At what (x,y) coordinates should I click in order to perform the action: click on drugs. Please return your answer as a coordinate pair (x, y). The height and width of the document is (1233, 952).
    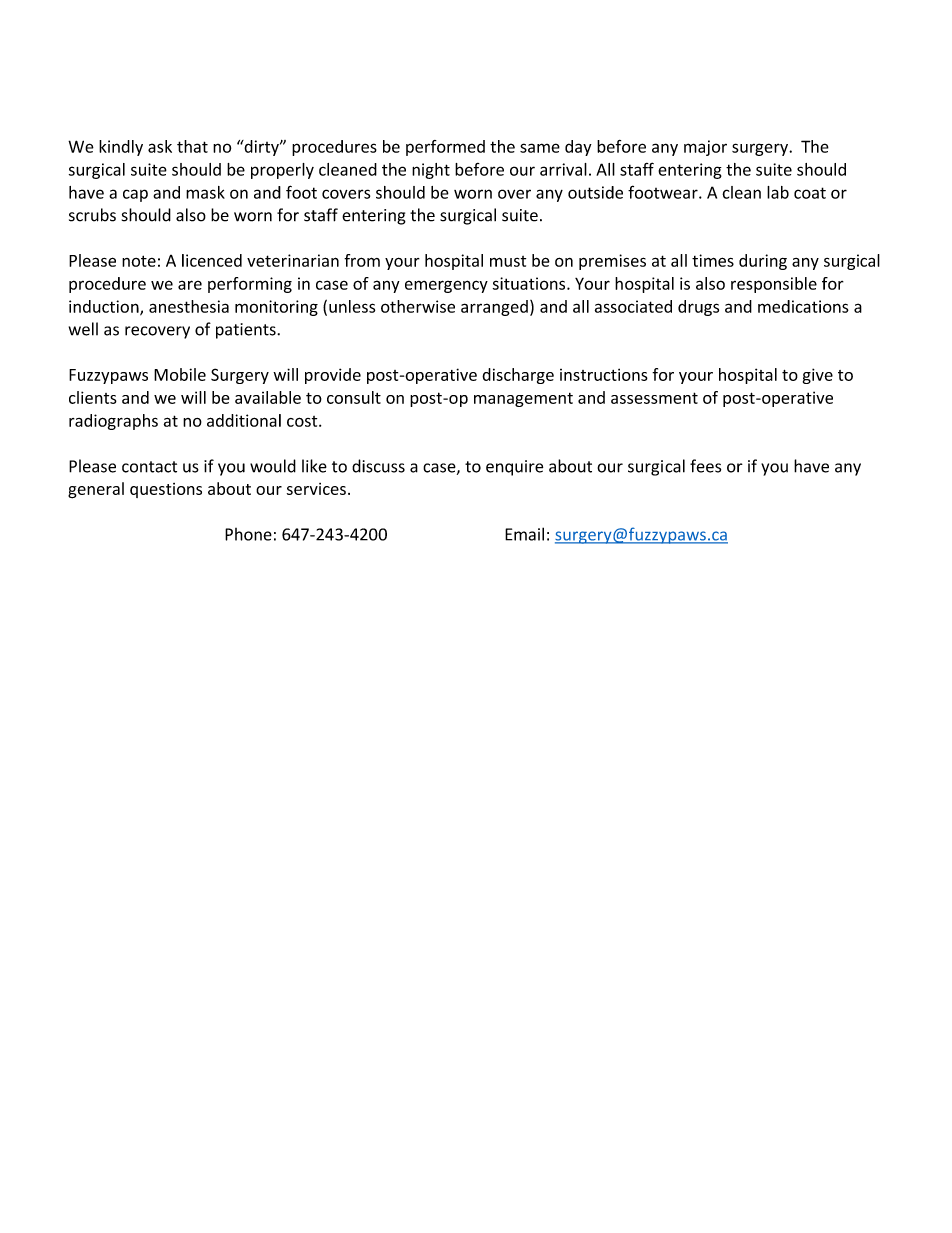
    Looking at the image, I should click on (698, 308).
